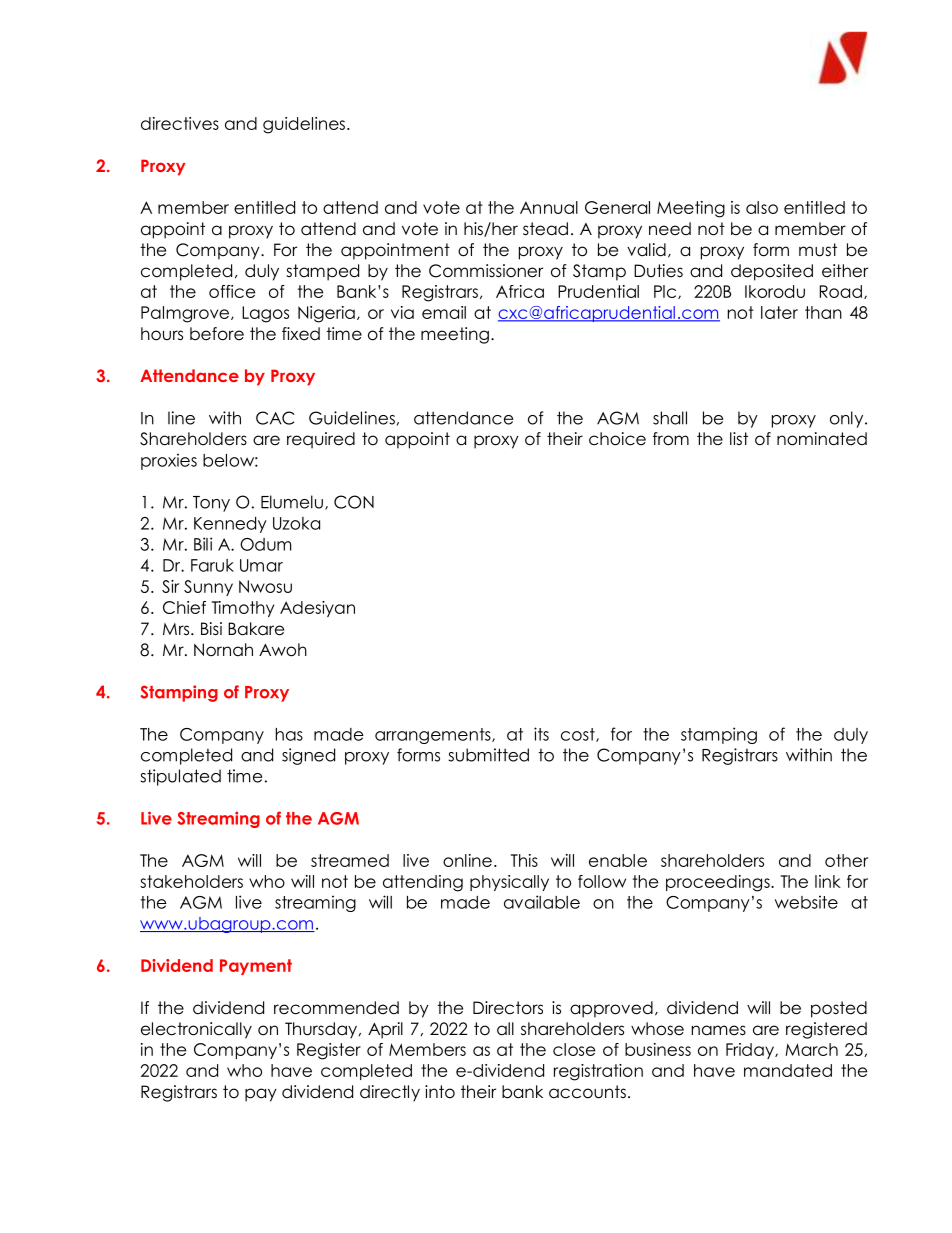 This page has height=1233, width=952. Describe the element at coordinates (822, 439) in the page. I see `nominated` at that location.
